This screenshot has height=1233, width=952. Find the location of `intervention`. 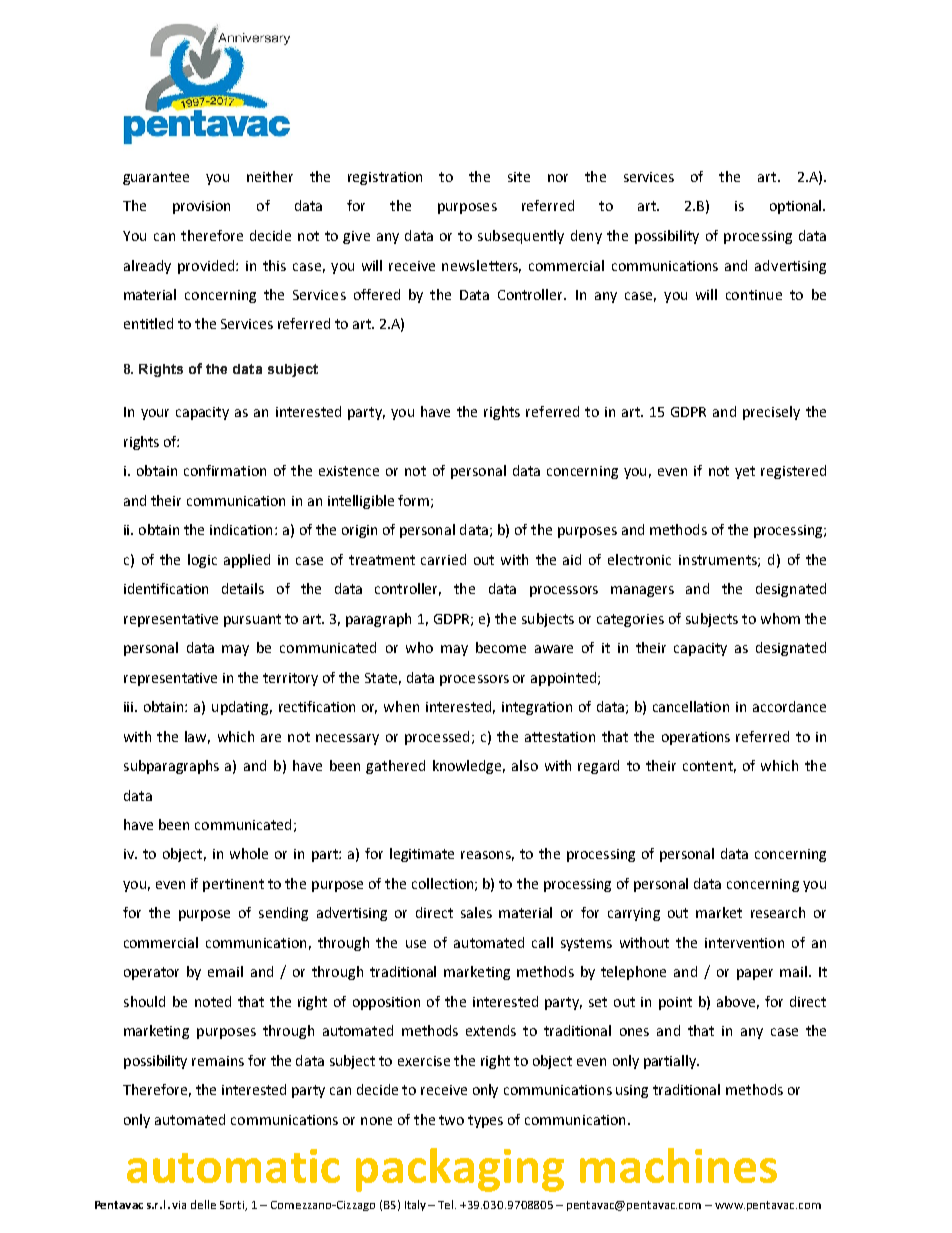

intervention is located at coordinates (744, 943).
